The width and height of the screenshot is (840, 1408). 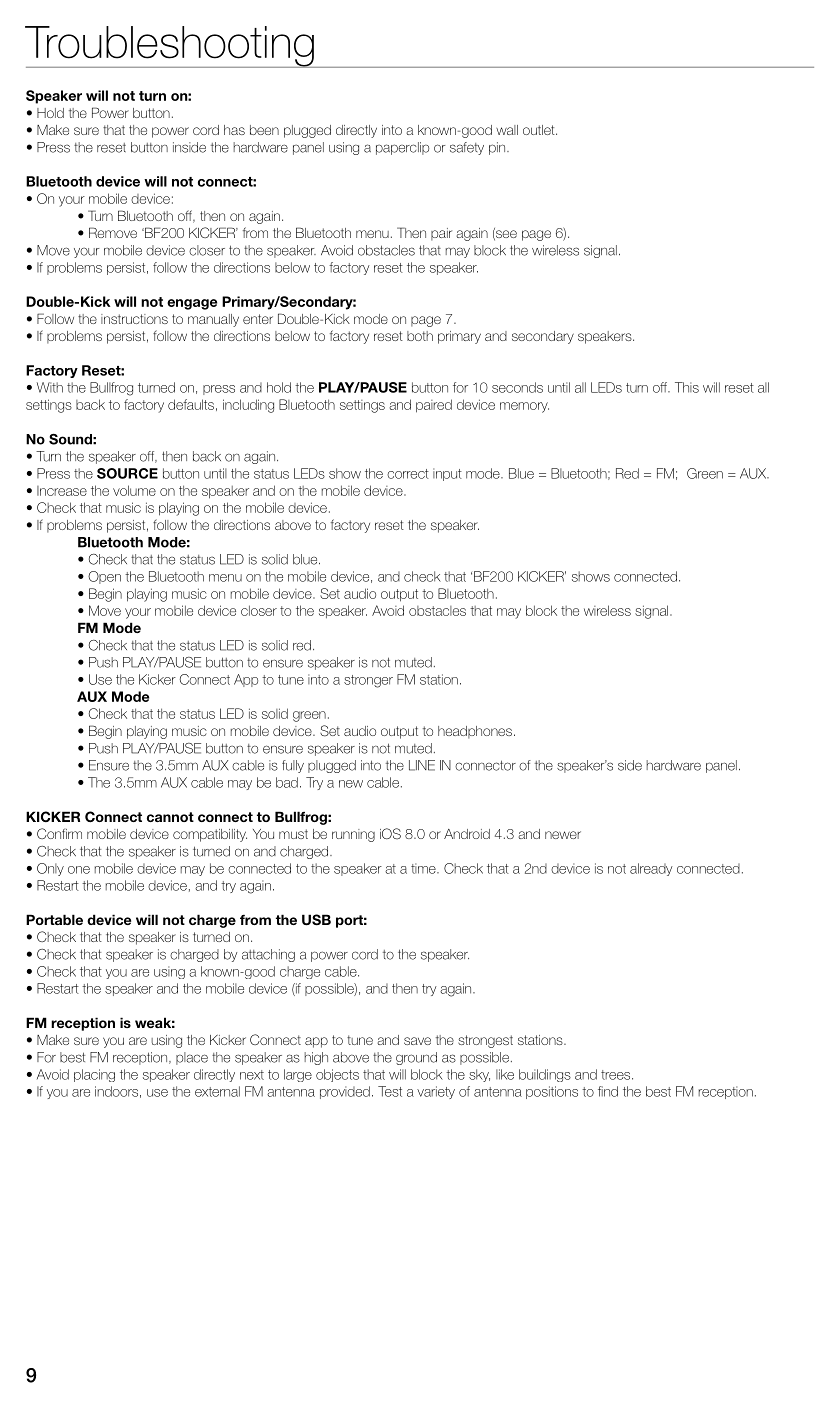 What do you see at coordinates (94, 1075) in the screenshot?
I see `placing` at bounding box center [94, 1075].
